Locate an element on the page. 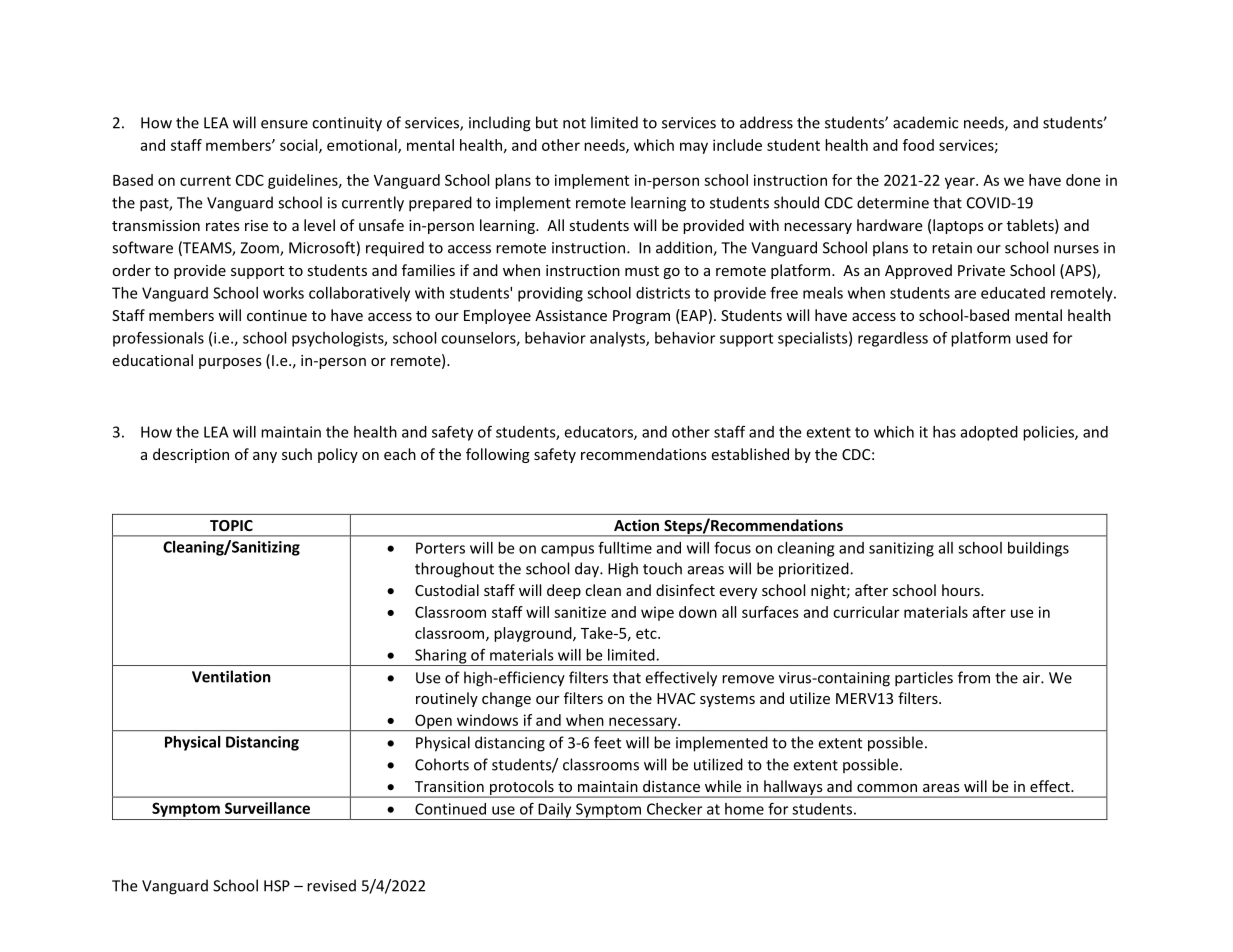  not is located at coordinates (574, 123).
